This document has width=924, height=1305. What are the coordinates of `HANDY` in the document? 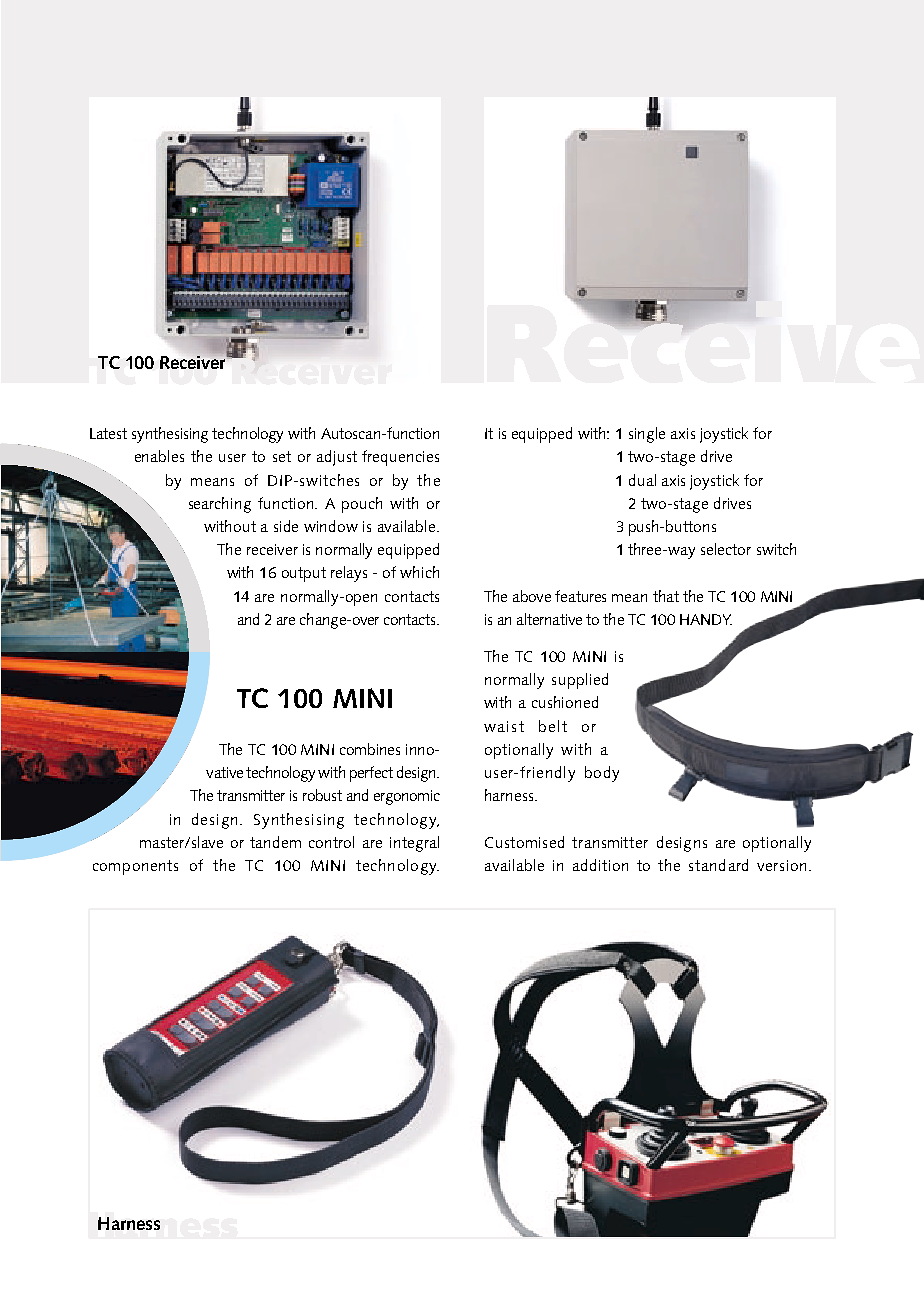 It's located at (706, 619).
